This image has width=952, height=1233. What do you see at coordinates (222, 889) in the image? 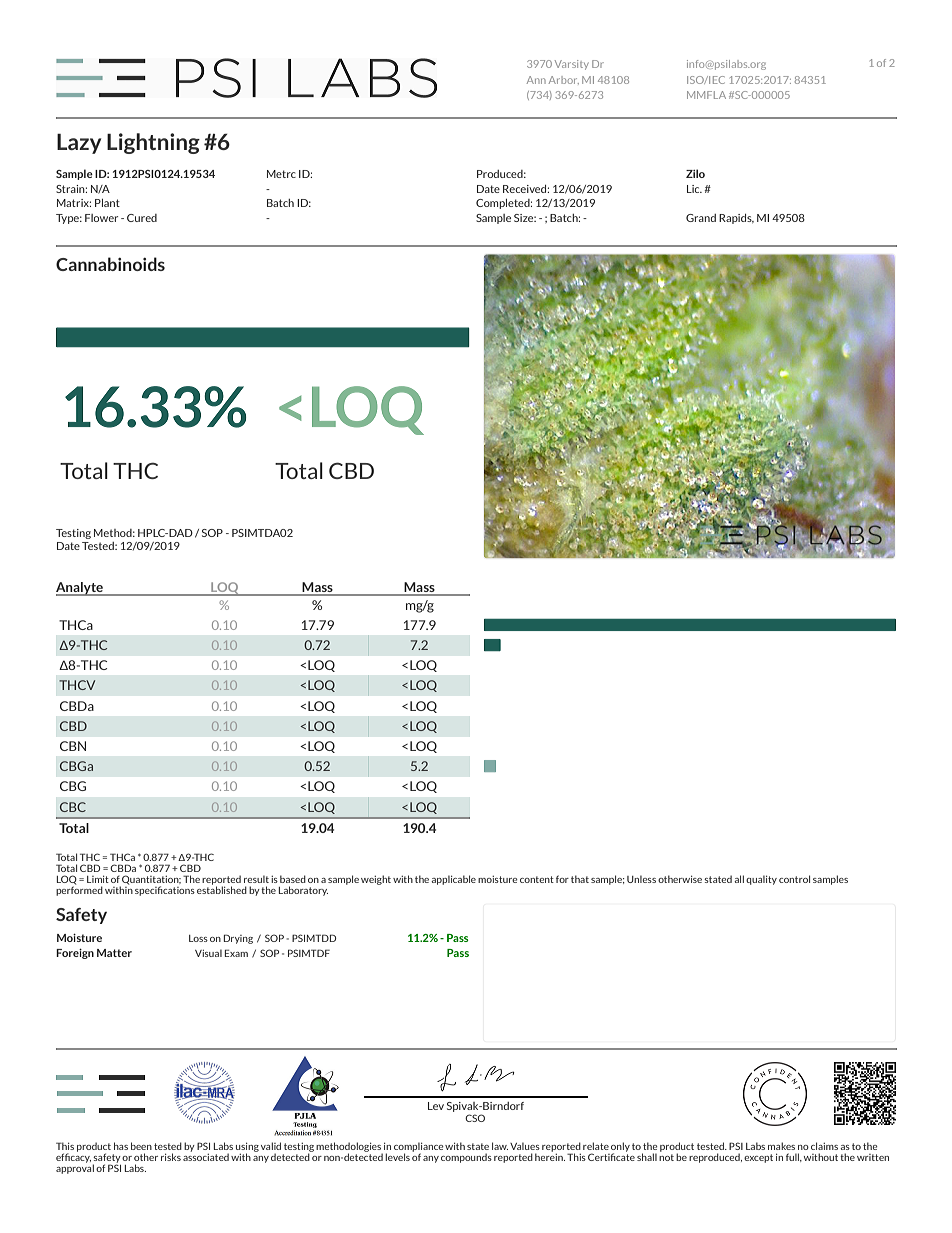
I see `established` at bounding box center [222, 889].
